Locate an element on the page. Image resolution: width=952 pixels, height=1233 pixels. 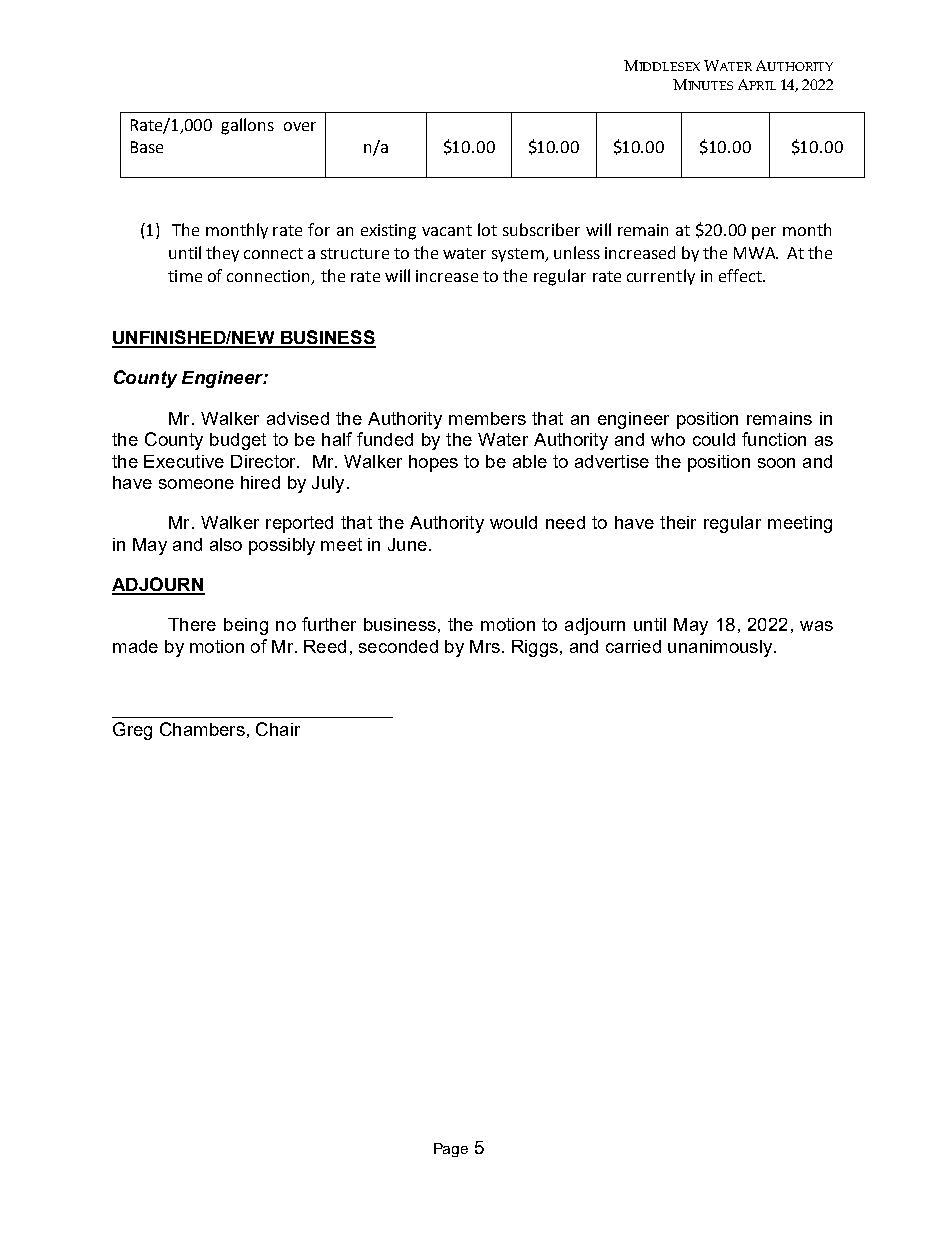
Mrs is located at coordinates (485, 646).
